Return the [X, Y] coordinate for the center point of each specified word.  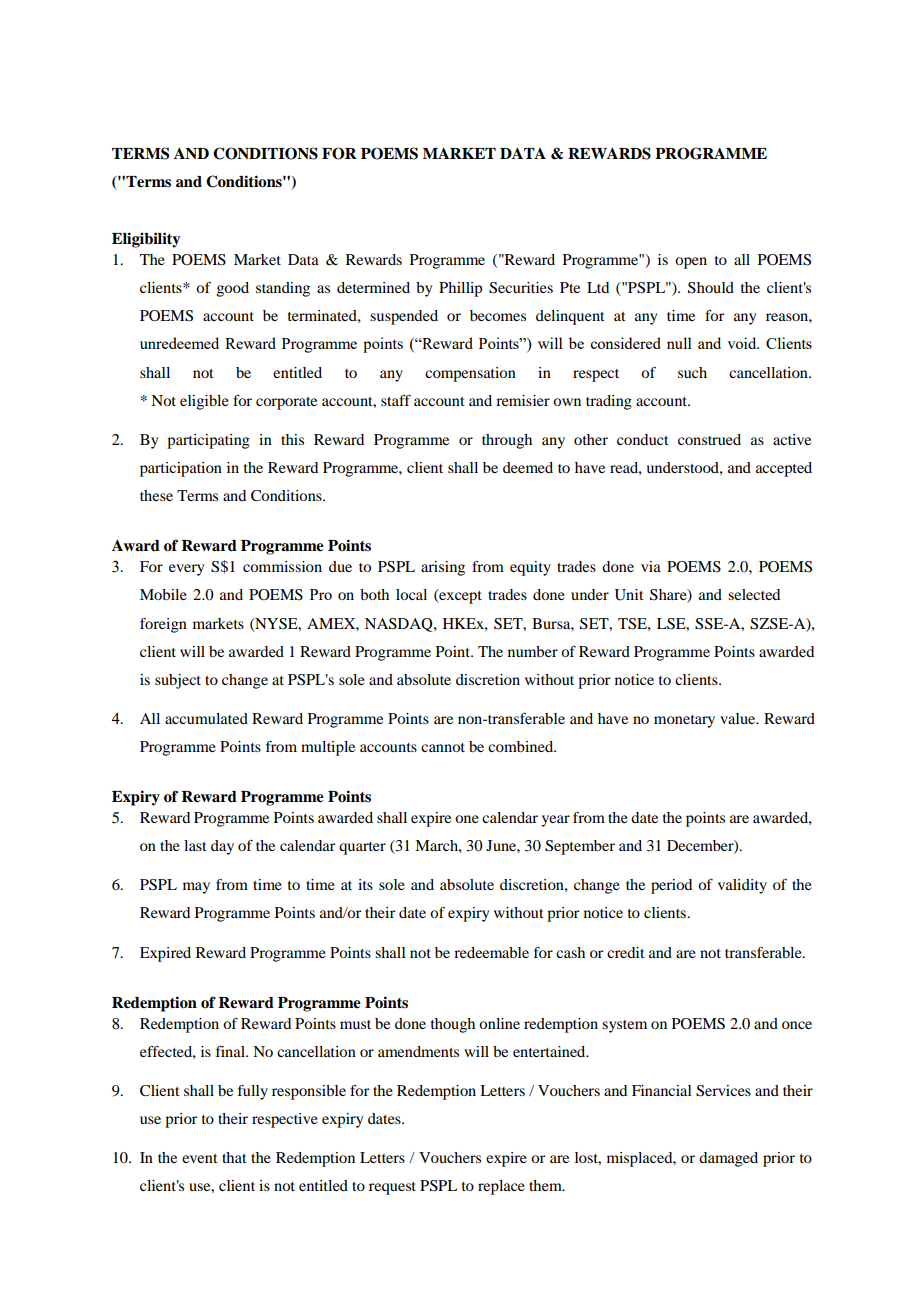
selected [754, 594]
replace [501, 1187]
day [222, 847]
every [186, 570]
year [555, 821]
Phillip [460, 289]
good [233, 289]
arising [443, 568]
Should [711, 288]
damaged [728, 1159]
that [234, 1157]
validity [742, 886]
